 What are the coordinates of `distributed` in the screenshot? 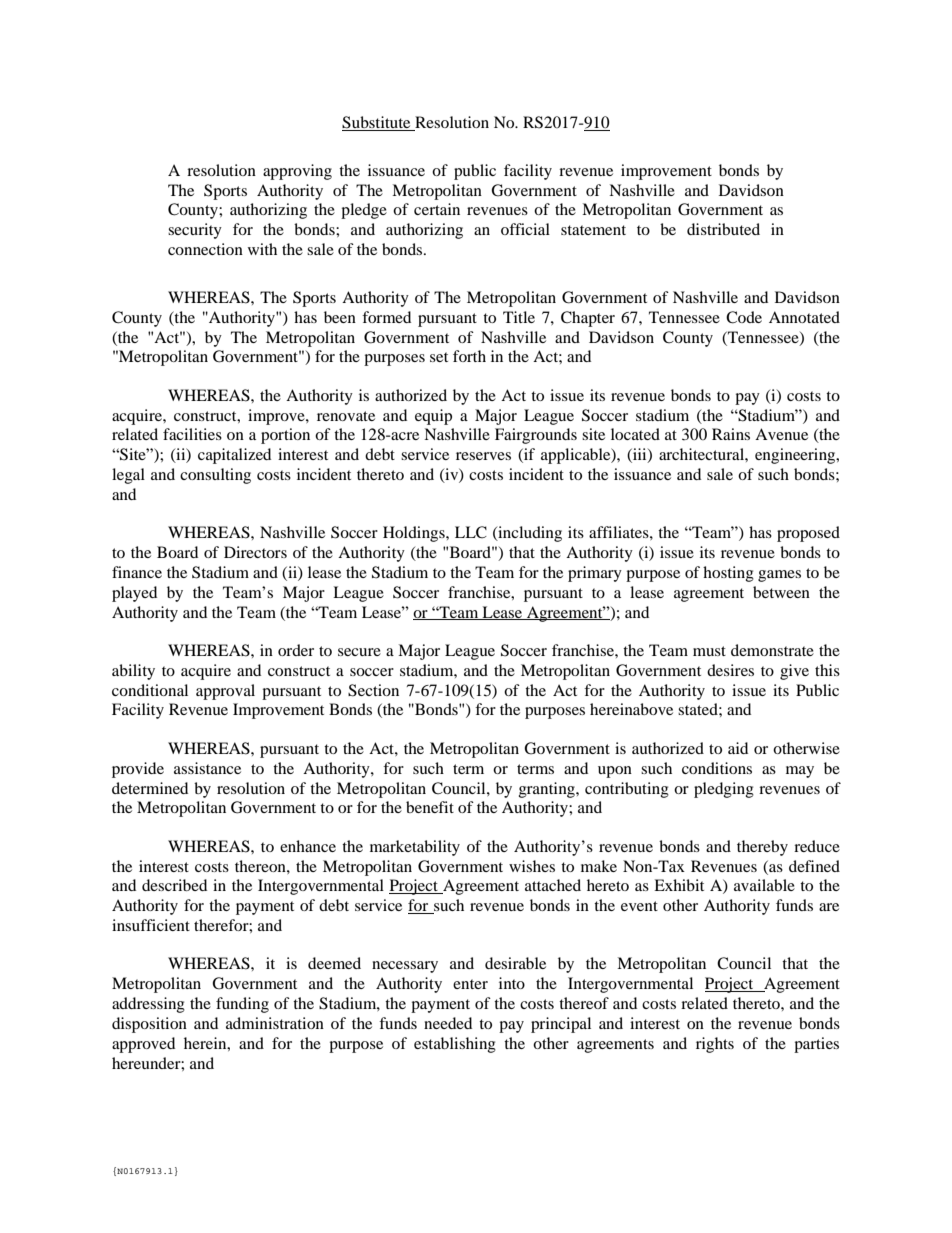 It's located at (723, 229).
